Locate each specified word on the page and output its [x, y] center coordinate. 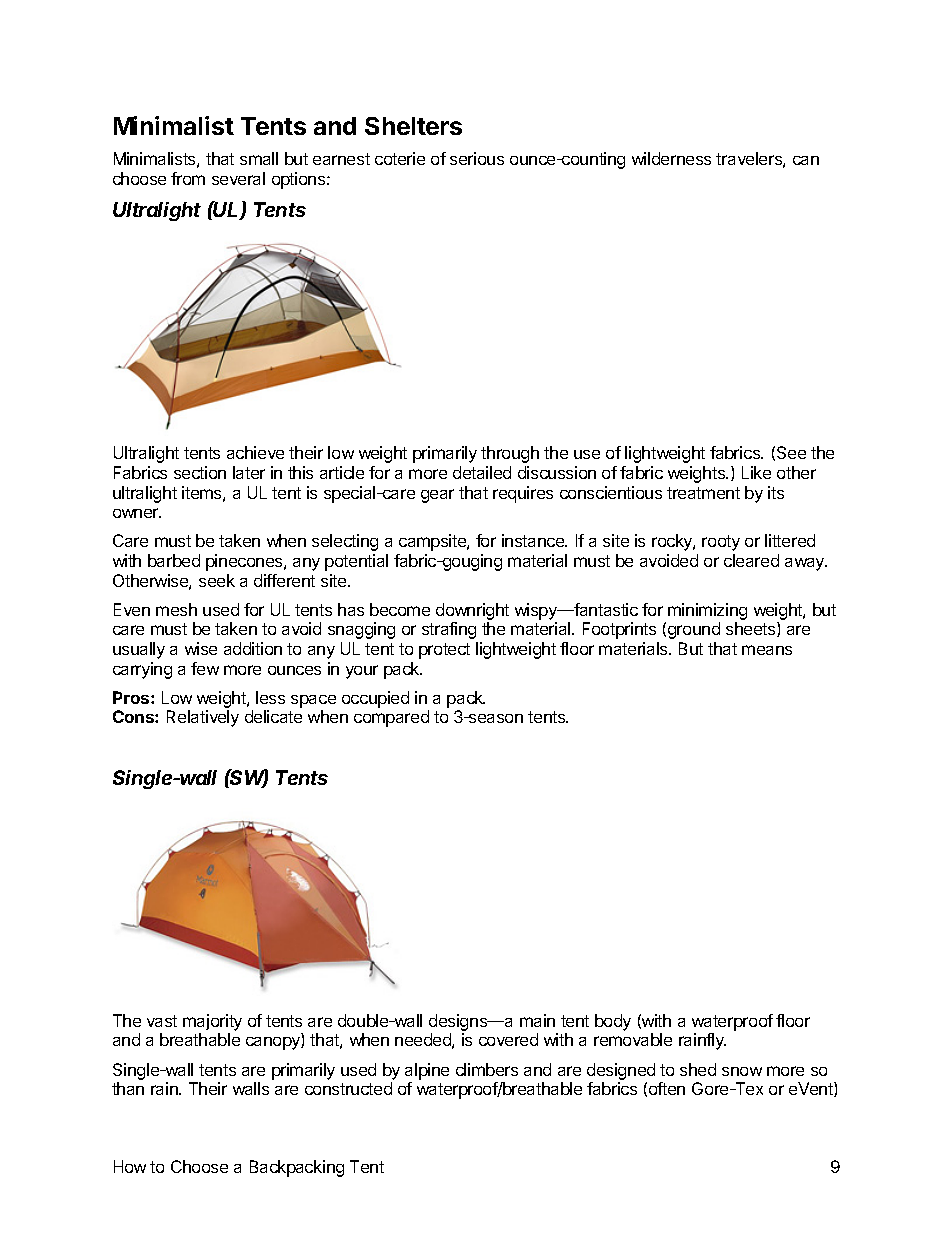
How [130, 1166]
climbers [487, 1069]
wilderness [671, 158]
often [667, 1088]
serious [477, 158]
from [188, 178]
